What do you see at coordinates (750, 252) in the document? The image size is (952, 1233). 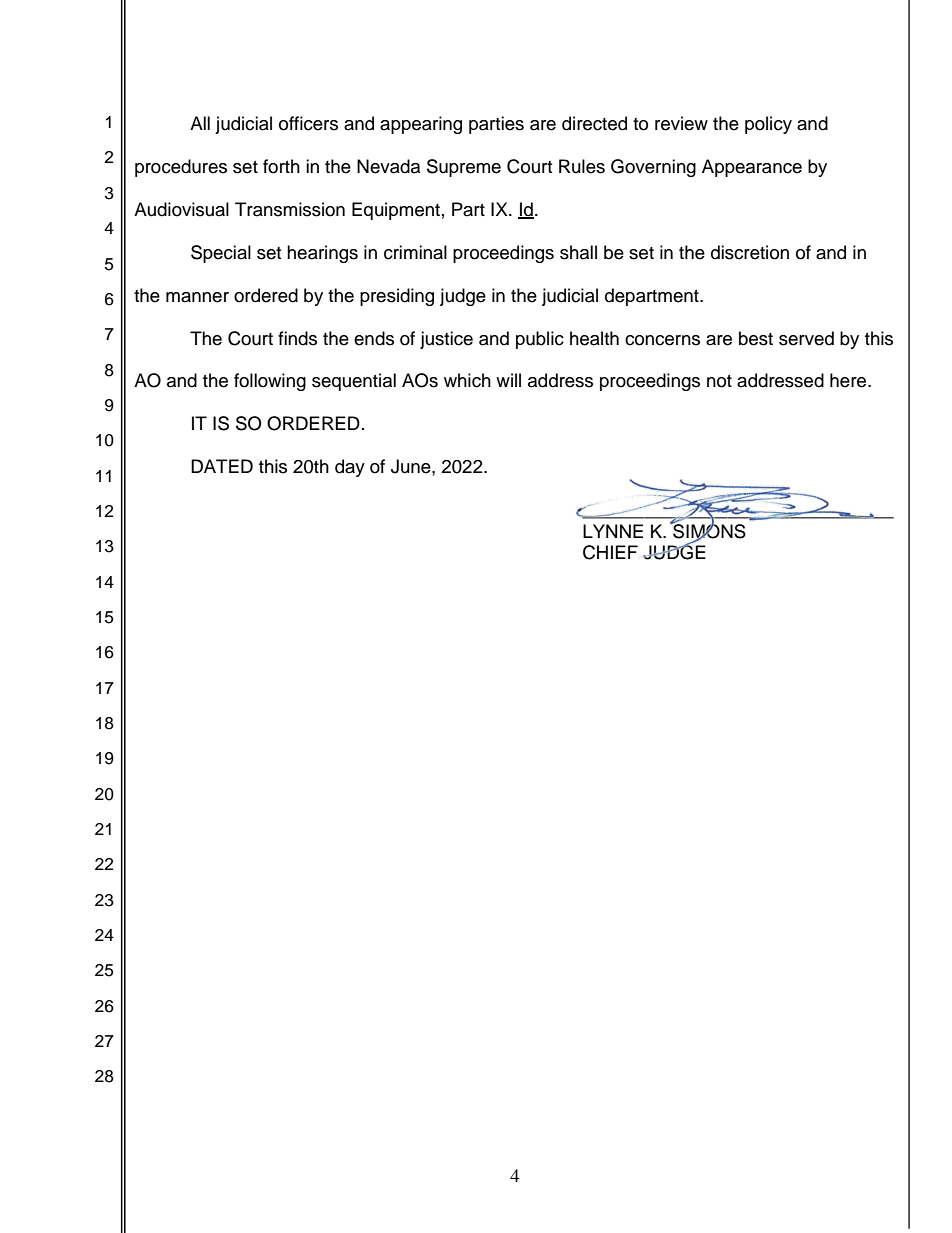 I see `discretion` at bounding box center [750, 252].
